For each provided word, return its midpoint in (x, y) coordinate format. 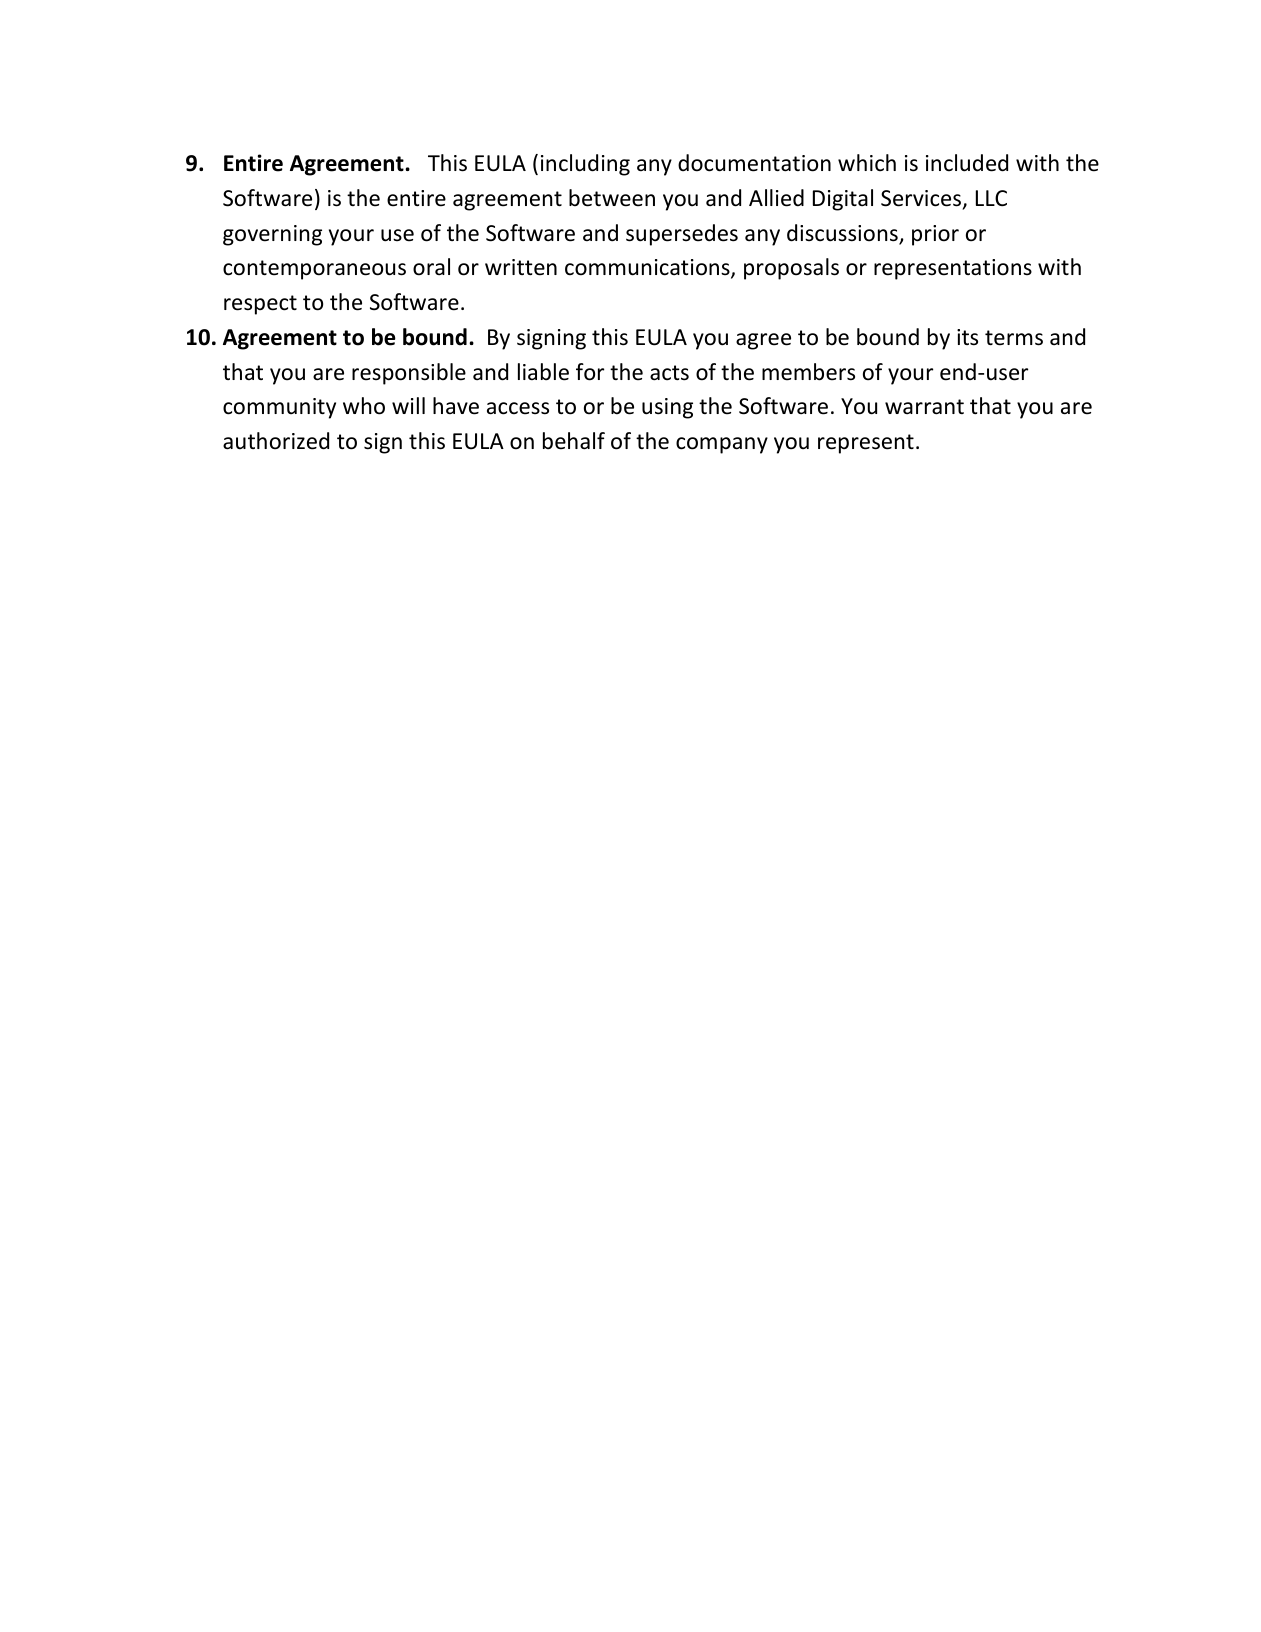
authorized (276, 441)
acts (669, 373)
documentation (754, 163)
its (967, 337)
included (967, 163)
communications (648, 269)
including (585, 165)
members (808, 372)
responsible (409, 374)
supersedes (682, 235)
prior (935, 235)
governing (272, 235)
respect (260, 305)
